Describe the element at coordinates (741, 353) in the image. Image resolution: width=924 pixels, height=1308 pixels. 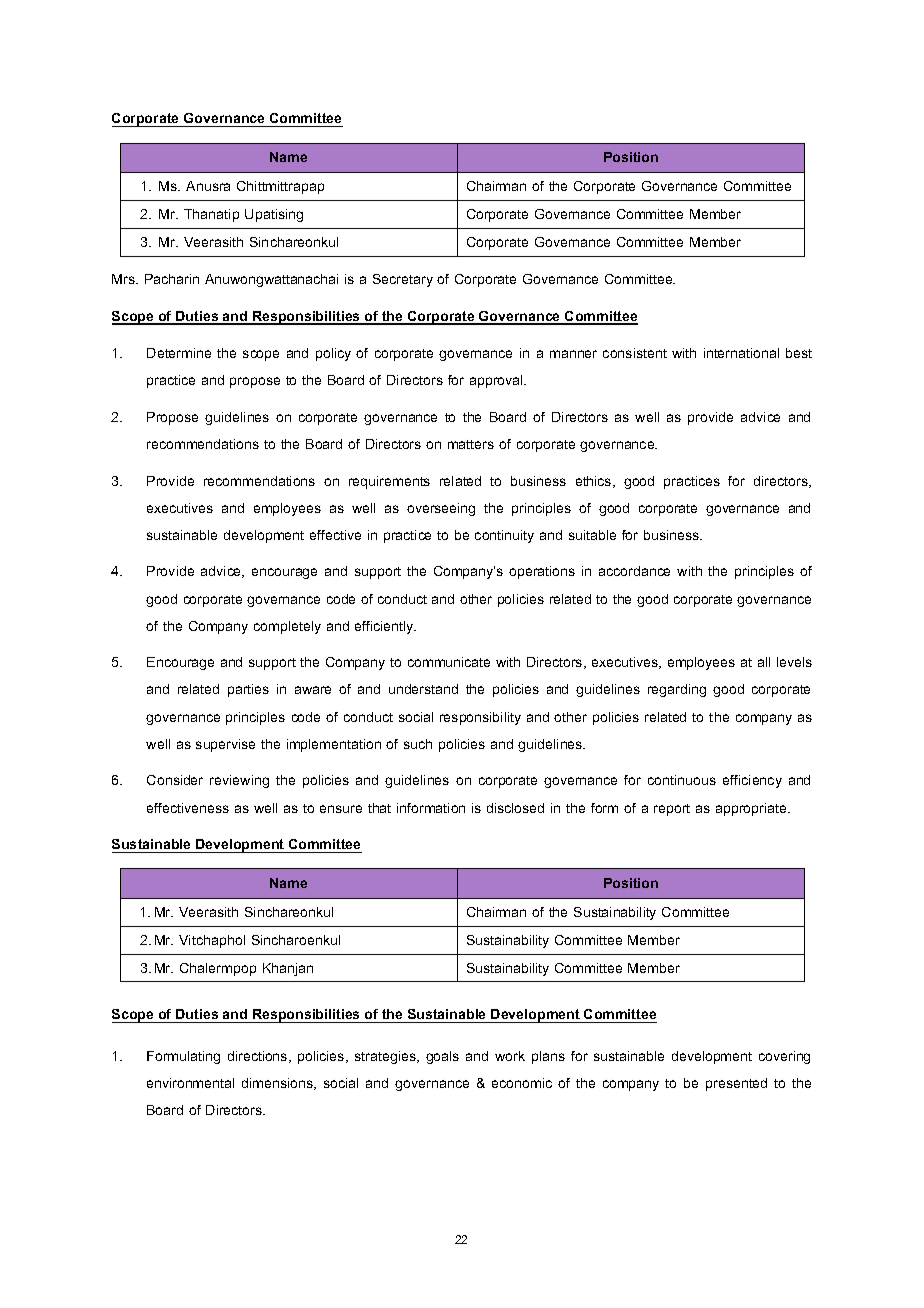
I see `international` at that location.
